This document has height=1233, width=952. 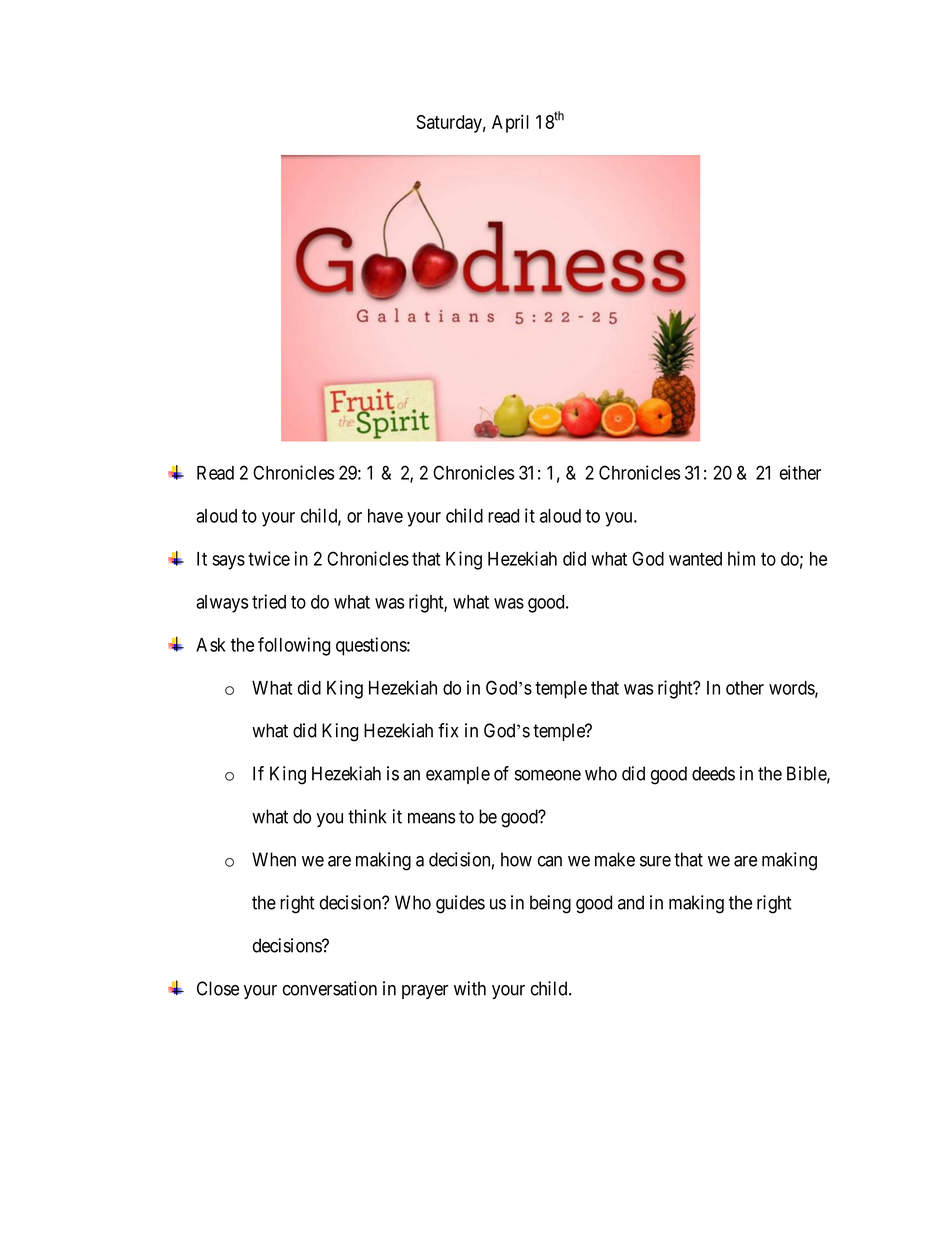 I want to click on and, so click(x=631, y=902).
